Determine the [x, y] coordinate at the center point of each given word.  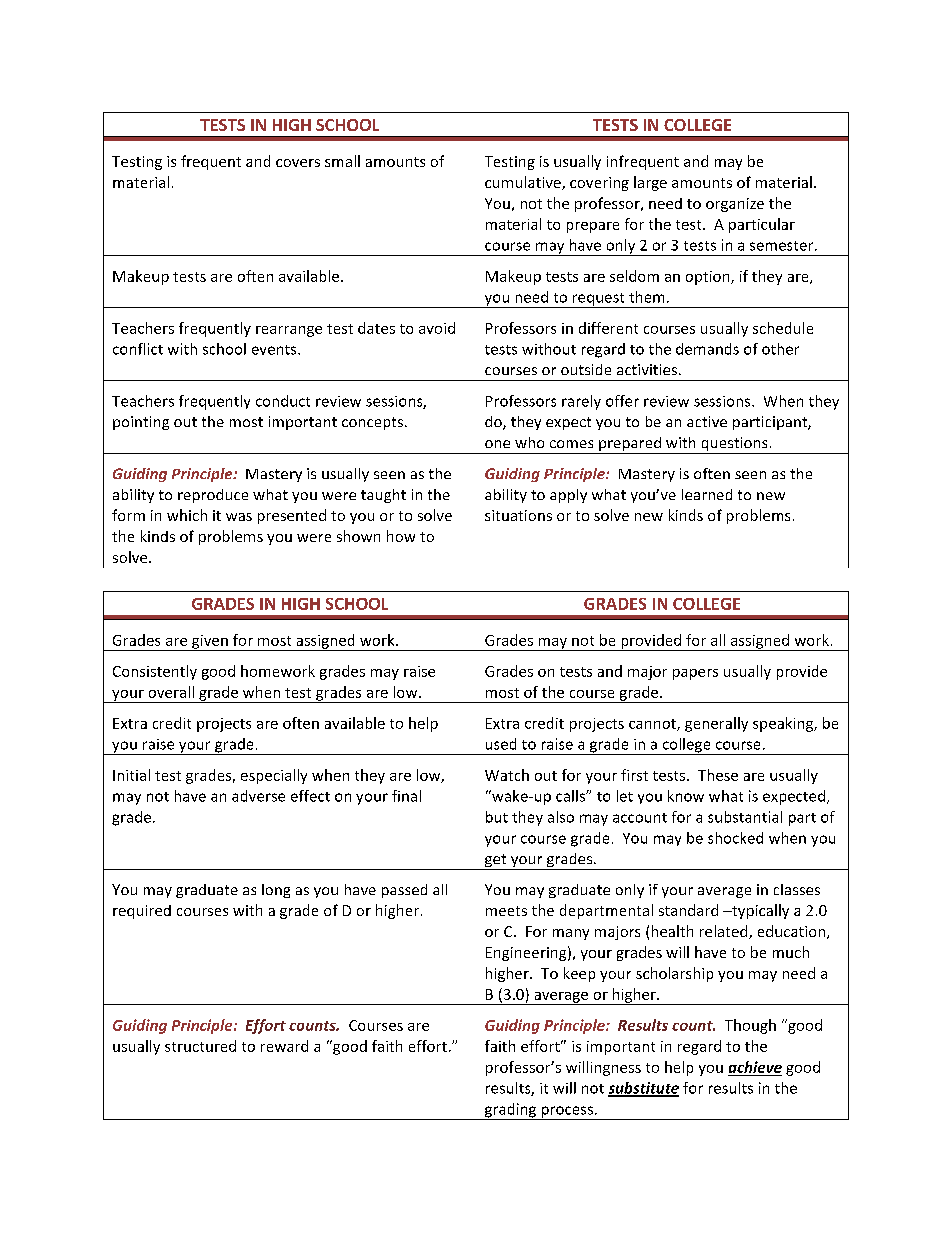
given [210, 643]
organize [735, 205]
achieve [755, 1067]
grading [510, 1111]
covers [298, 163]
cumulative [524, 183]
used [501, 744]
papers [695, 674]
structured [200, 1046]
